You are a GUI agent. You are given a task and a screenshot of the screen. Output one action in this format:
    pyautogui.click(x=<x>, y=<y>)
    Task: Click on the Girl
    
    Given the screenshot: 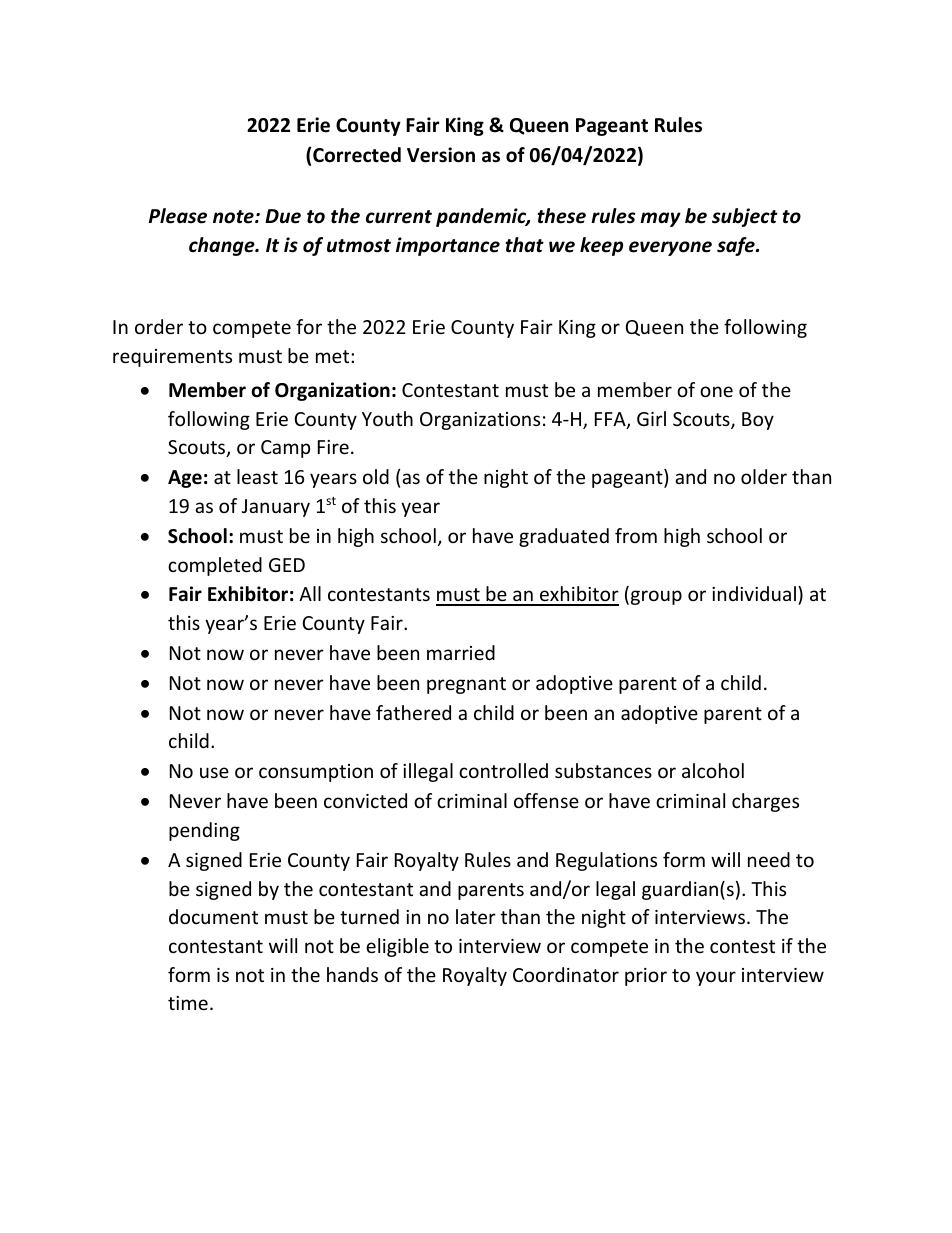 What is the action you would take?
    pyautogui.click(x=651, y=418)
